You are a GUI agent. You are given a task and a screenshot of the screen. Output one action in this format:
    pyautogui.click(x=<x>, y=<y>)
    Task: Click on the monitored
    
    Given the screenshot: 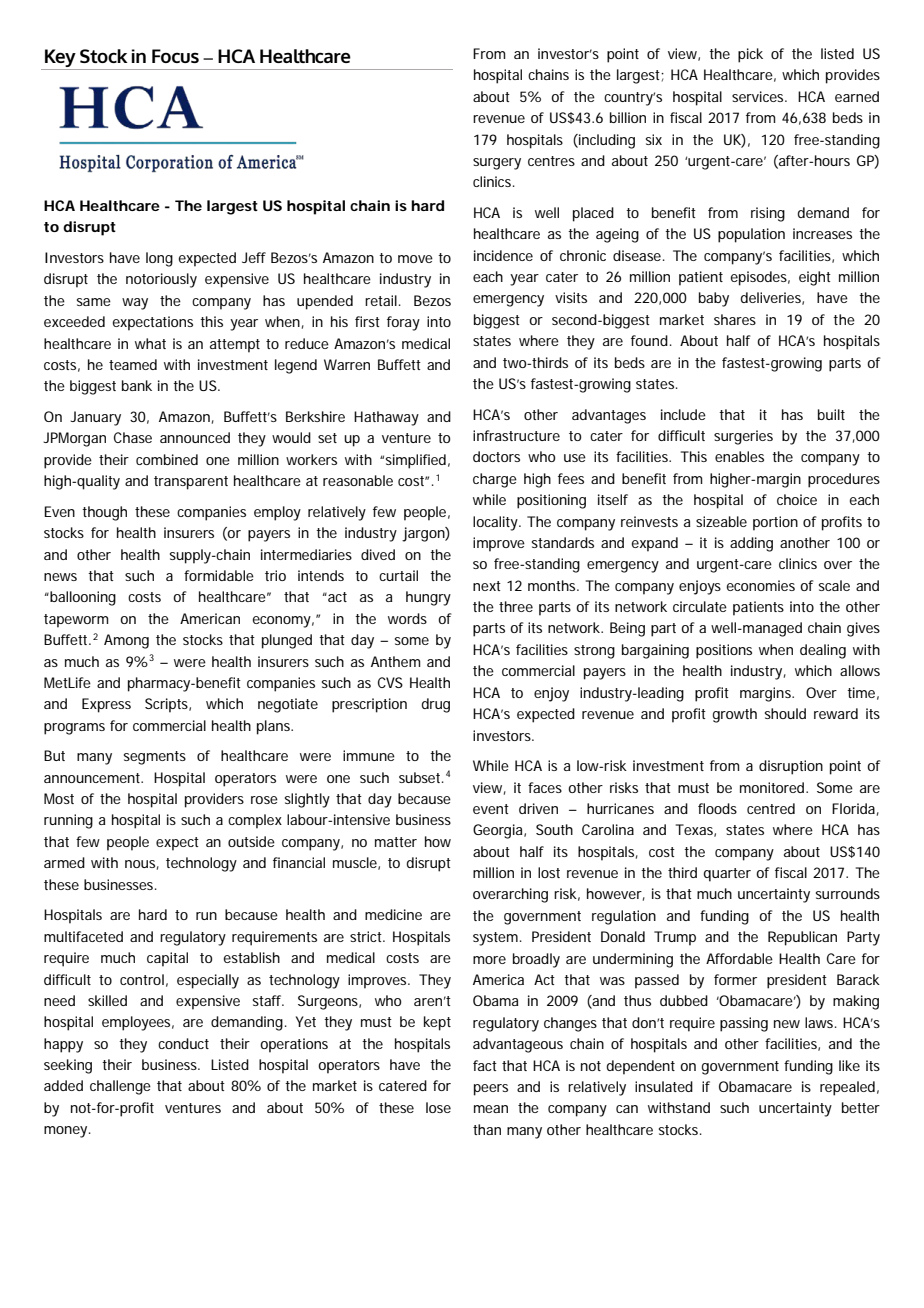 What is the action you would take?
    pyautogui.click(x=772, y=787)
